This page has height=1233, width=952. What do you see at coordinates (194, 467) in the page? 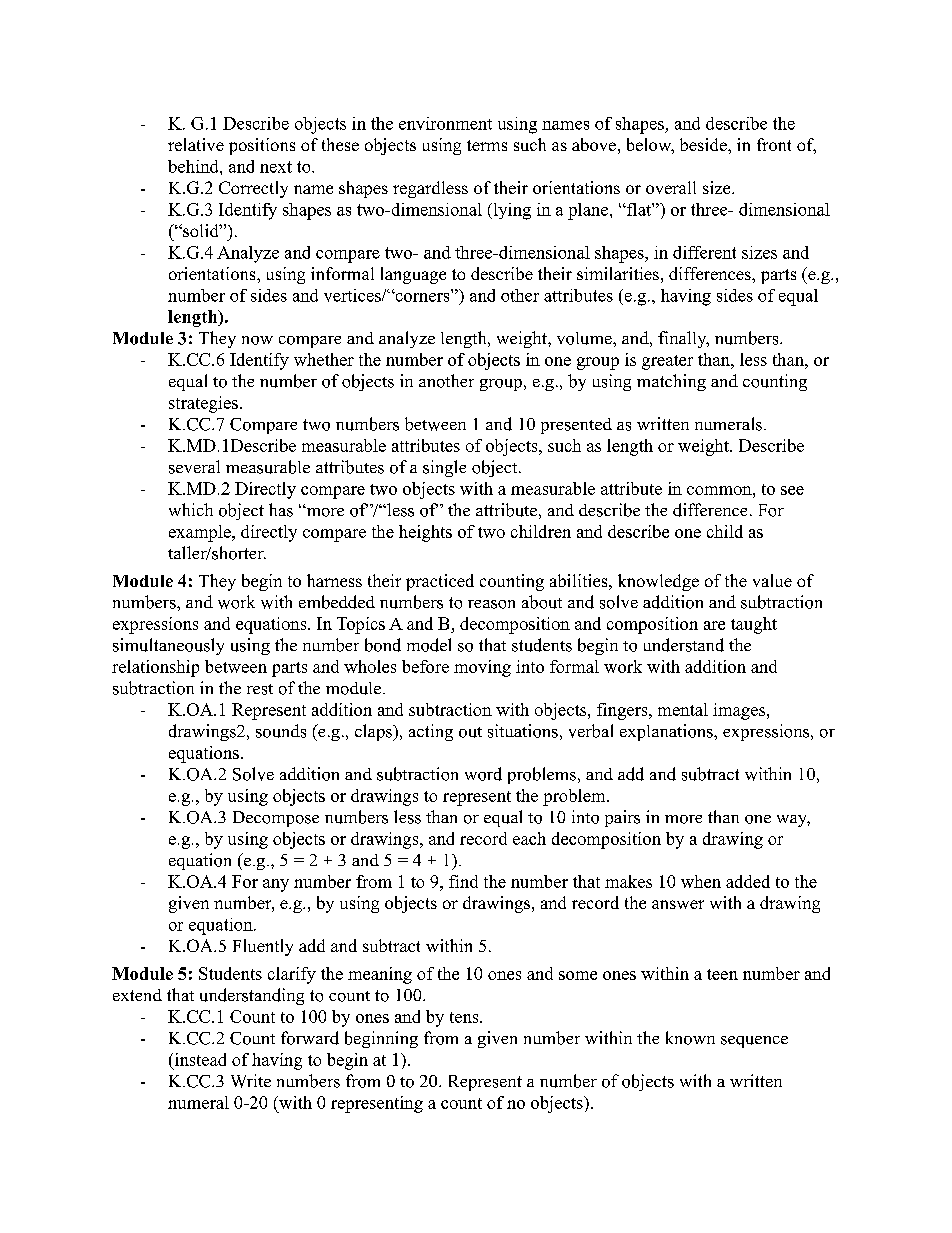
I see `several` at bounding box center [194, 467].
